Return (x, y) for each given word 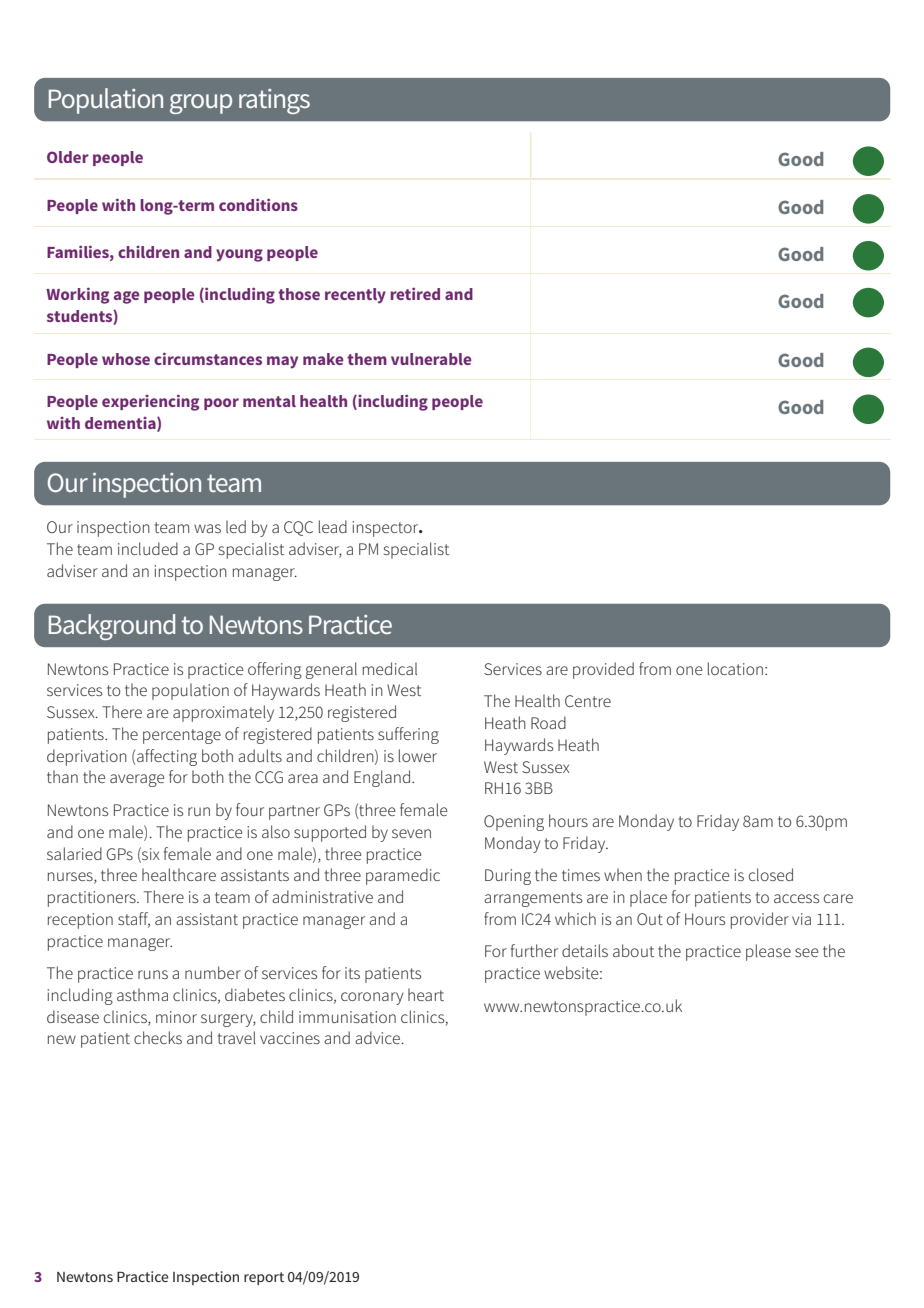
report (264, 1278)
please (768, 952)
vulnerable (431, 359)
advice (378, 1037)
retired (415, 294)
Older (68, 157)
